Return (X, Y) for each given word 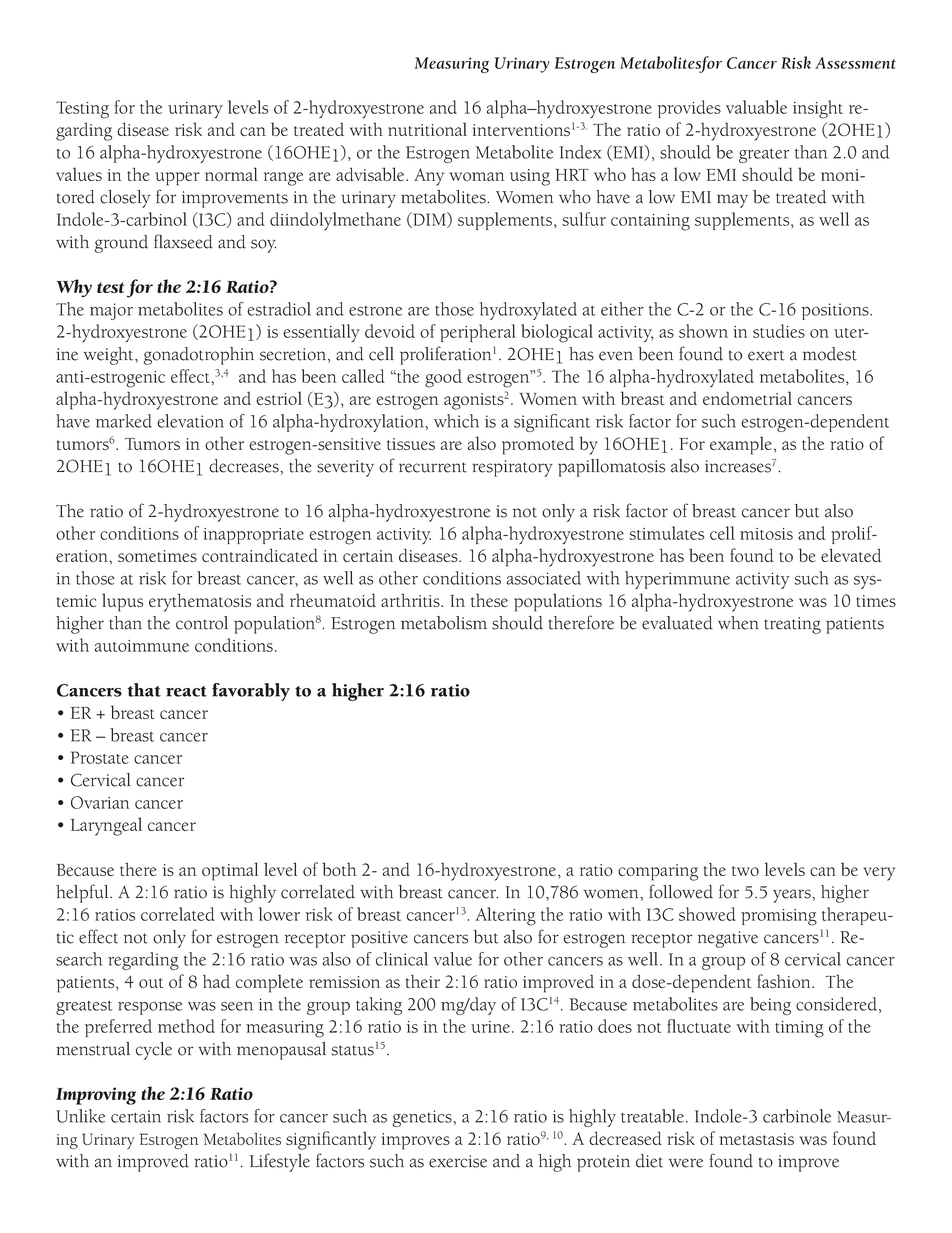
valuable (756, 107)
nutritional (427, 129)
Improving (96, 1096)
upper (177, 179)
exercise (458, 1161)
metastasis (756, 1139)
